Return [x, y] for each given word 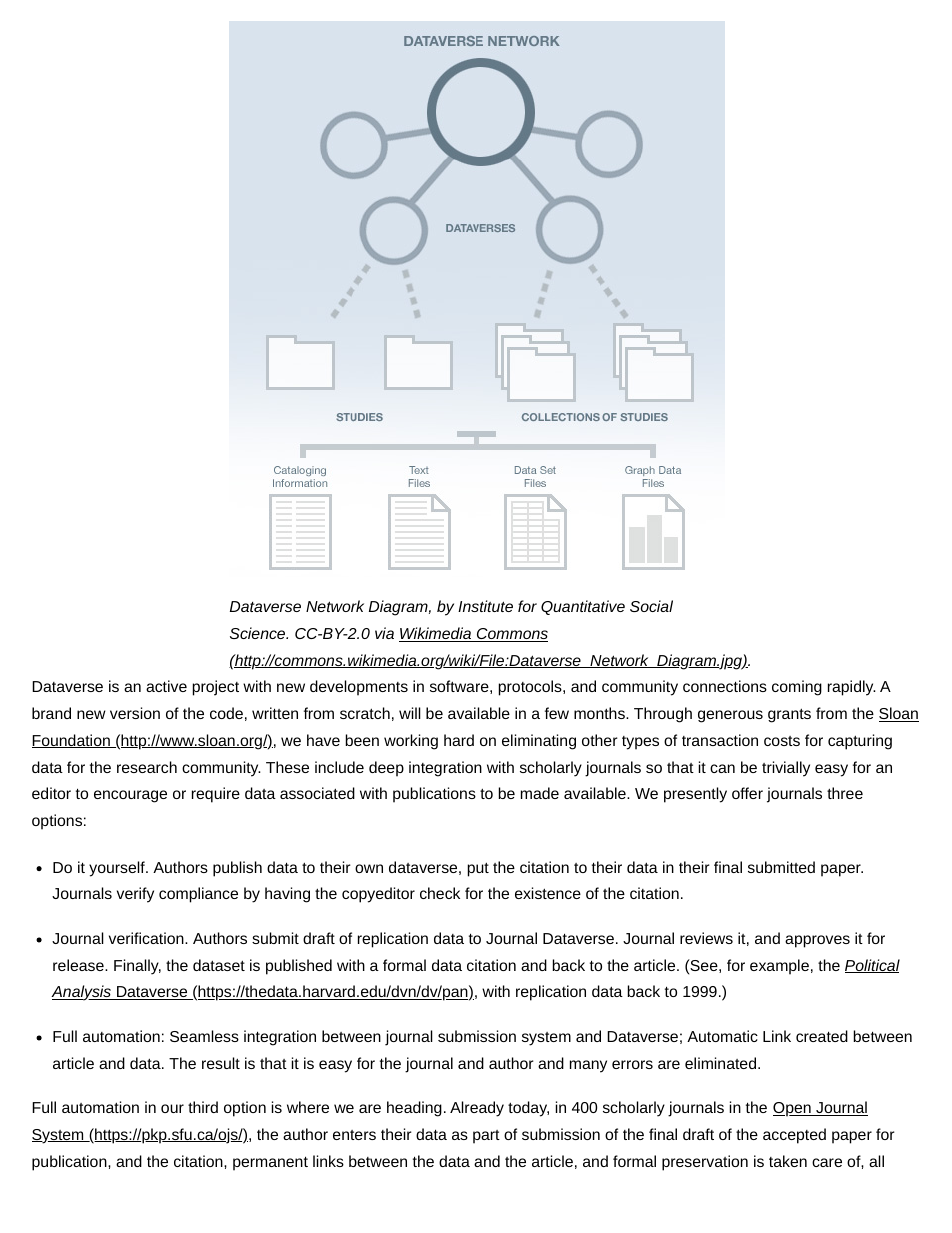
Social [651, 606]
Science [259, 633]
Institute [485, 606]
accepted [794, 1136]
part [486, 1137]
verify [135, 895]
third [203, 1107]
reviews [706, 938]
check [440, 893]
